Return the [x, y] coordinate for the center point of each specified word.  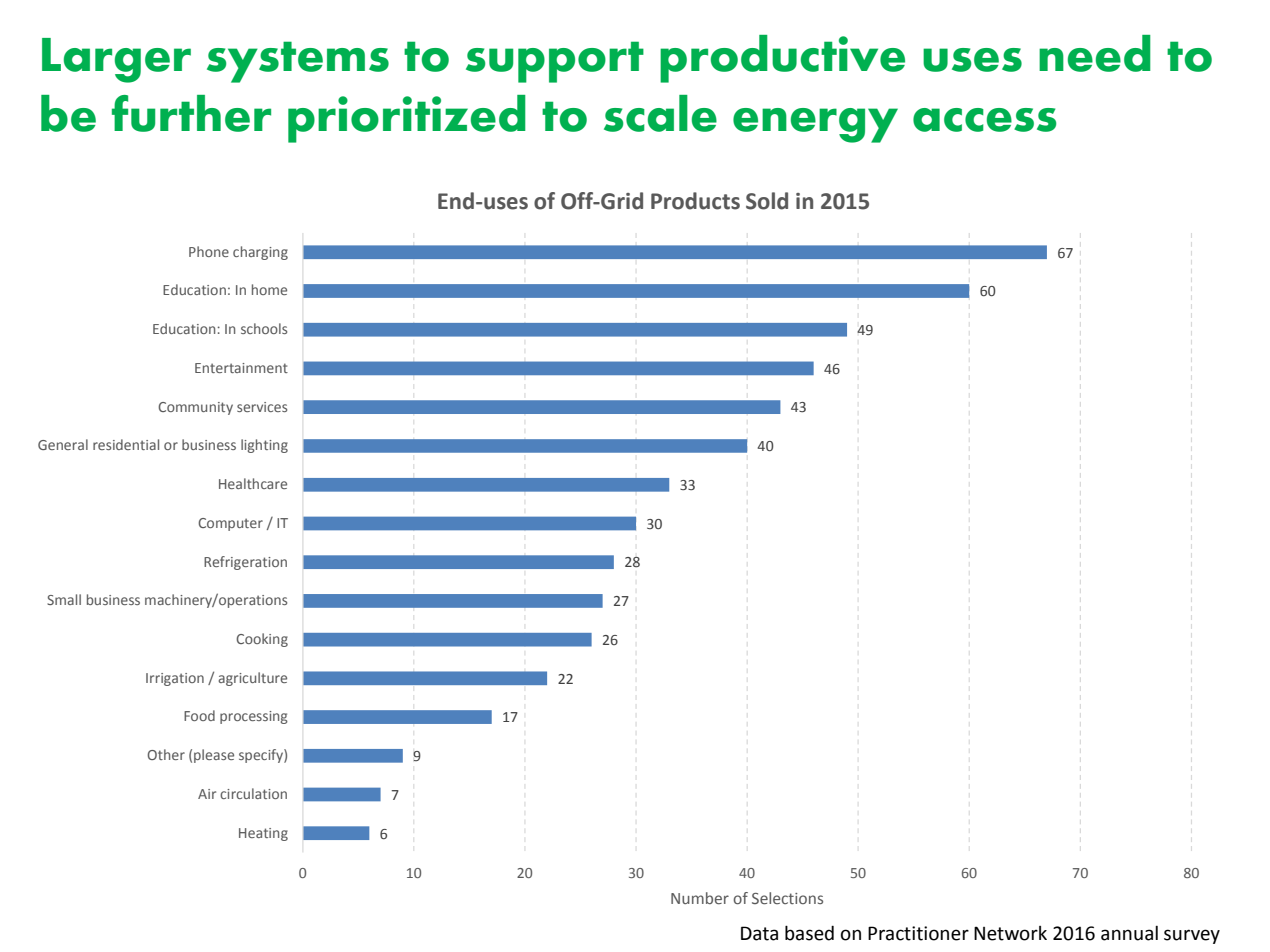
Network [1010, 933]
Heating [263, 834]
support [555, 62]
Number [700, 898]
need [1095, 53]
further [191, 113]
